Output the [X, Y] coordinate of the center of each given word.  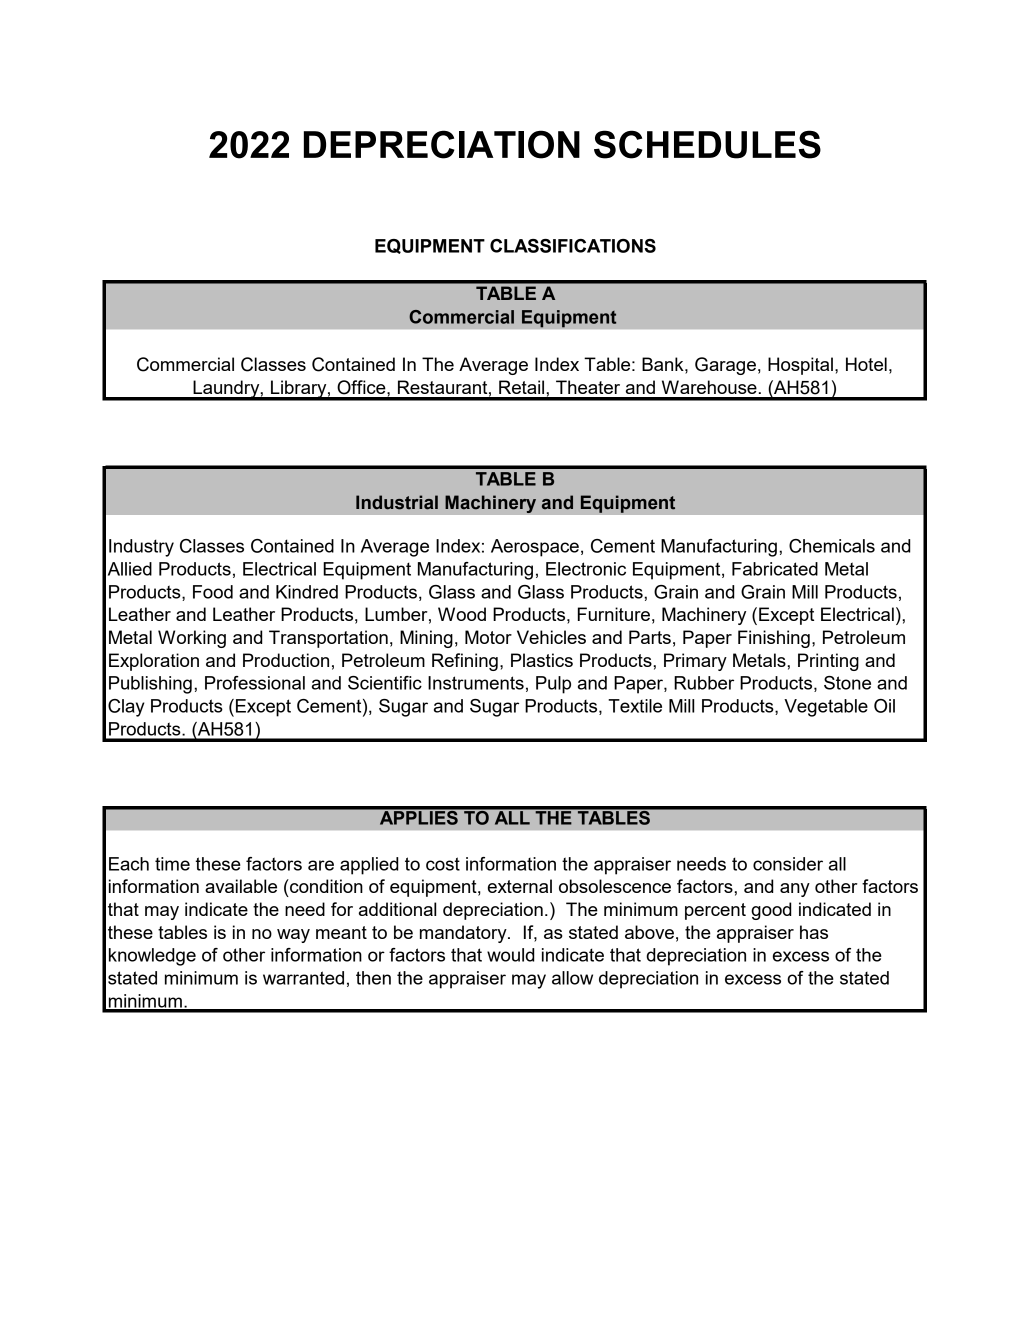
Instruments [476, 683]
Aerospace [535, 548]
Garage [725, 366]
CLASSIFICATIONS [573, 246]
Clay [126, 708]
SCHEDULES [707, 144]
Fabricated [775, 569]
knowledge [152, 957]
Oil [884, 706]
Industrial [397, 502]
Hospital [800, 366]
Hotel [866, 364]
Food [213, 592]
